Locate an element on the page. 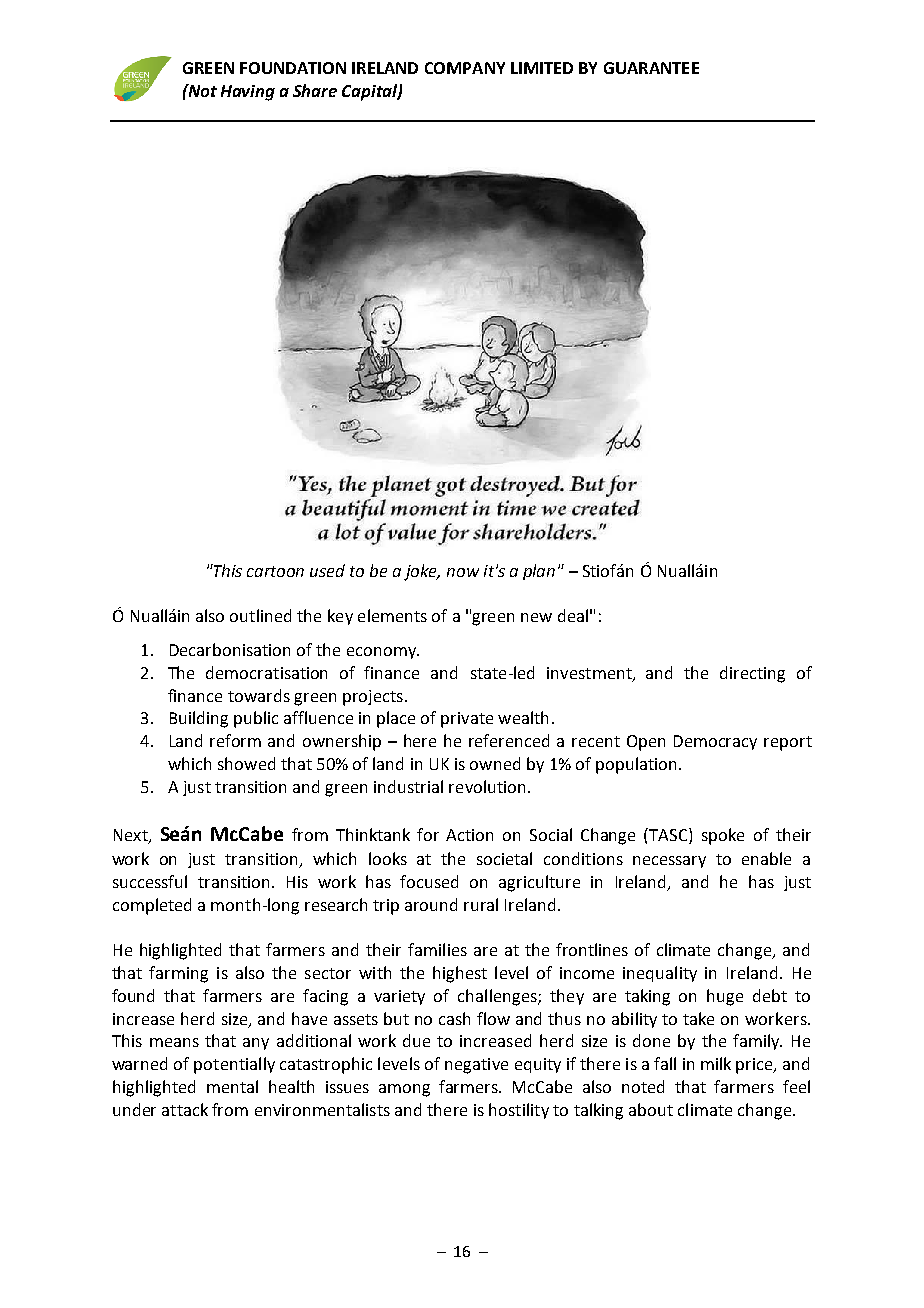  now is located at coordinates (463, 572).
